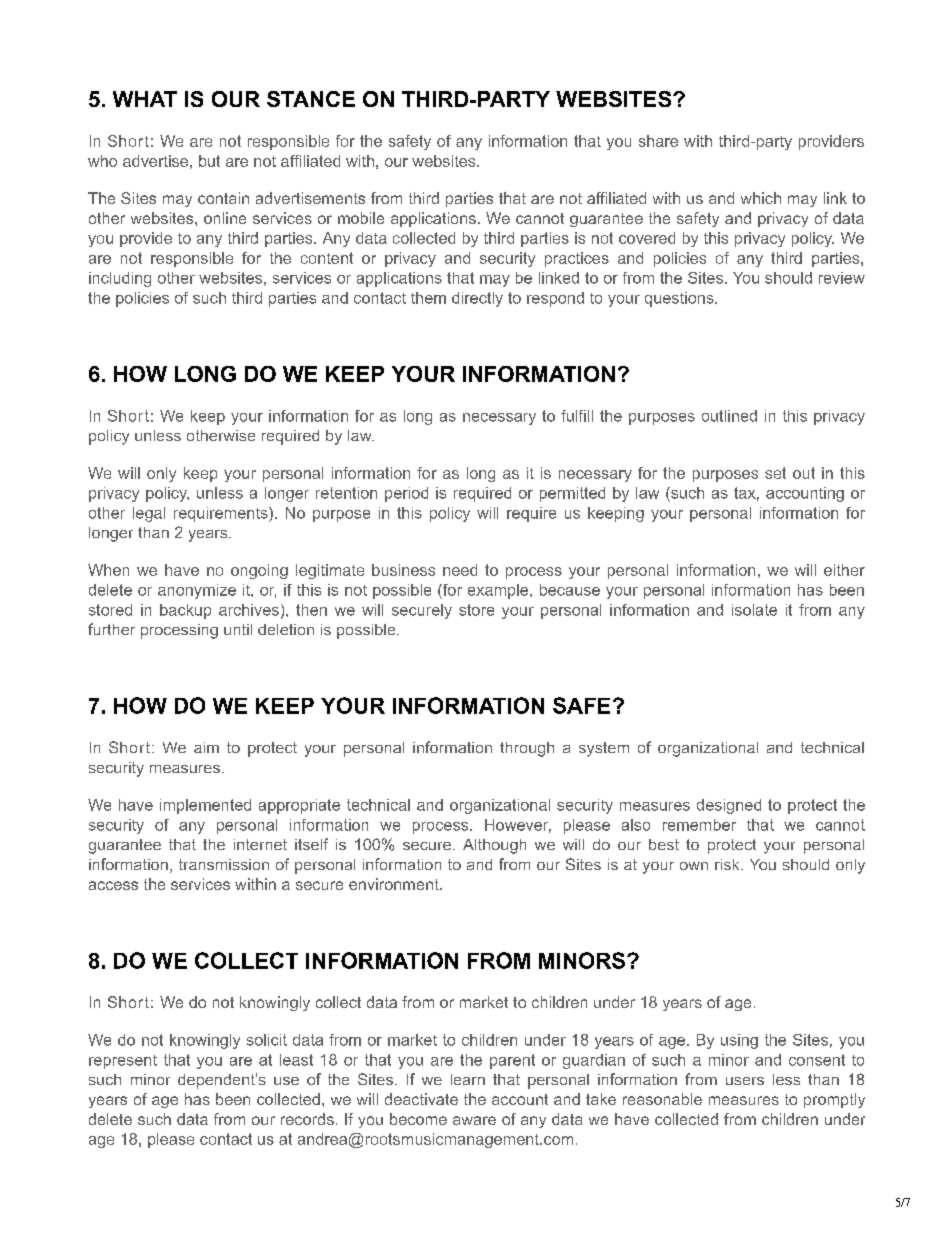 The width and height of the screenshot is (952, 1233). I want to click on share, so click(658, 141).
